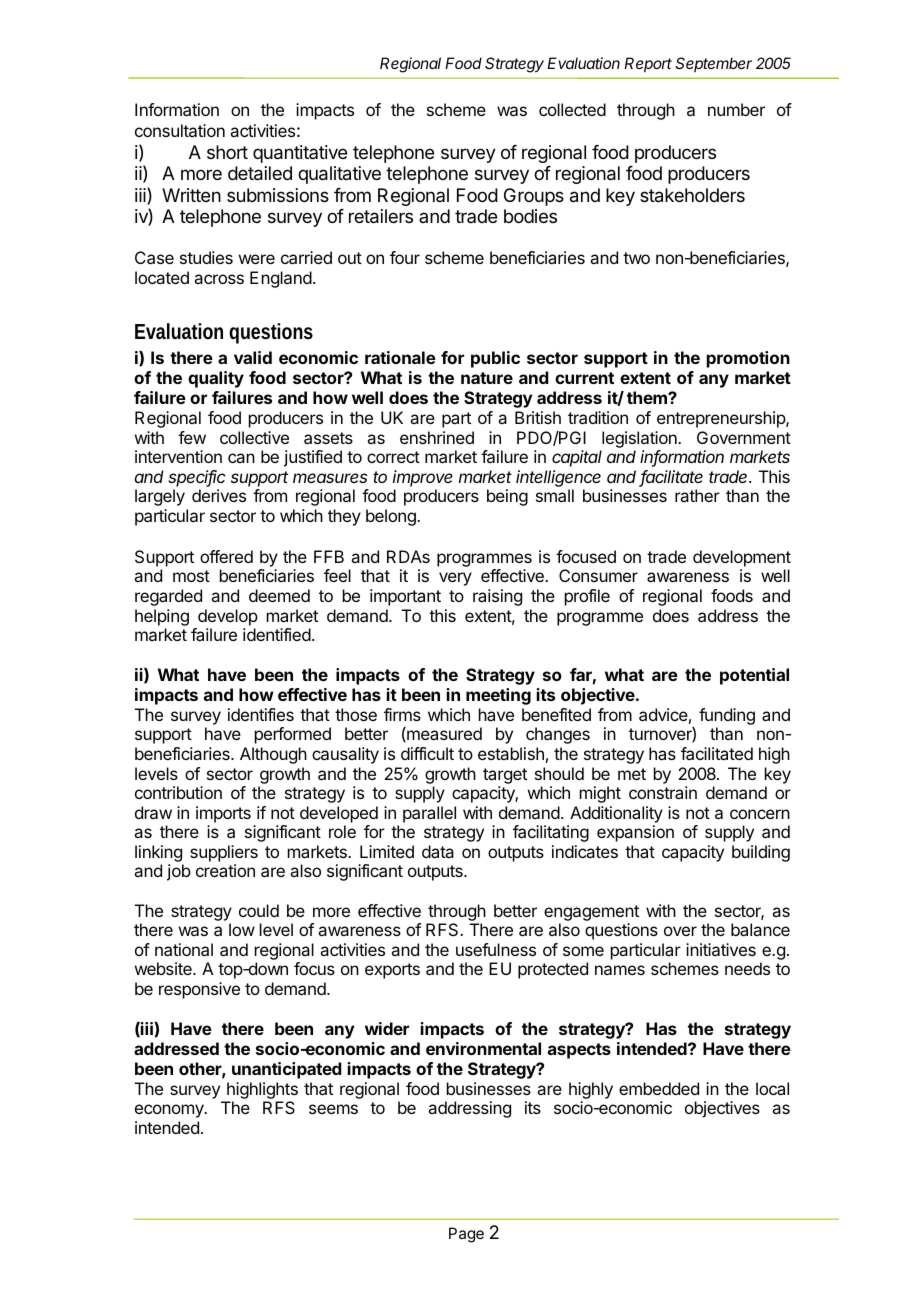 This screenshot has width=924, height=1308. What do you see at coordinates (572, 109) in the screenshot?
I see `collected` at bounding box center [572, 109].
